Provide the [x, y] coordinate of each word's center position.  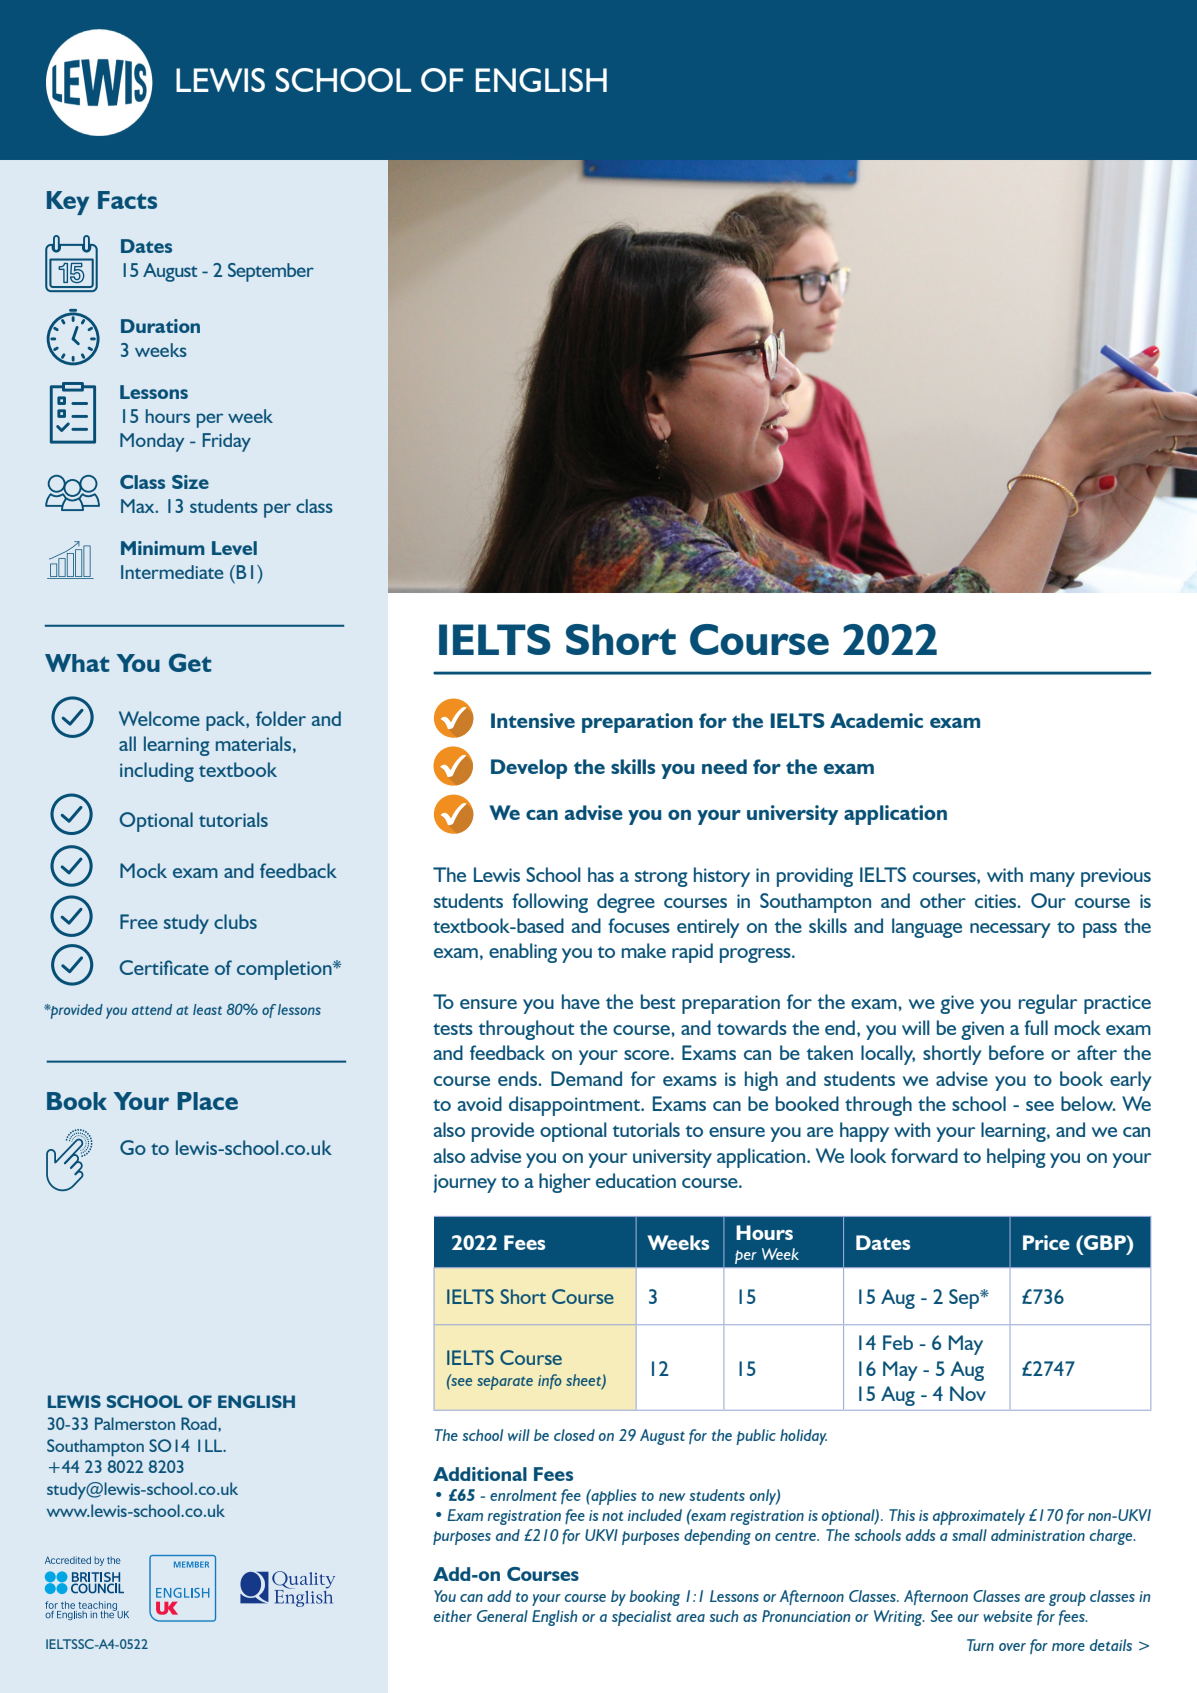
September [271, 272]
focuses [639, 925]
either [453, 1616]
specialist [642, 1618]
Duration [160, 326]
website [1007, 1616]
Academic [876, 720]
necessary [1010, 930]
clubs [235, 921]
